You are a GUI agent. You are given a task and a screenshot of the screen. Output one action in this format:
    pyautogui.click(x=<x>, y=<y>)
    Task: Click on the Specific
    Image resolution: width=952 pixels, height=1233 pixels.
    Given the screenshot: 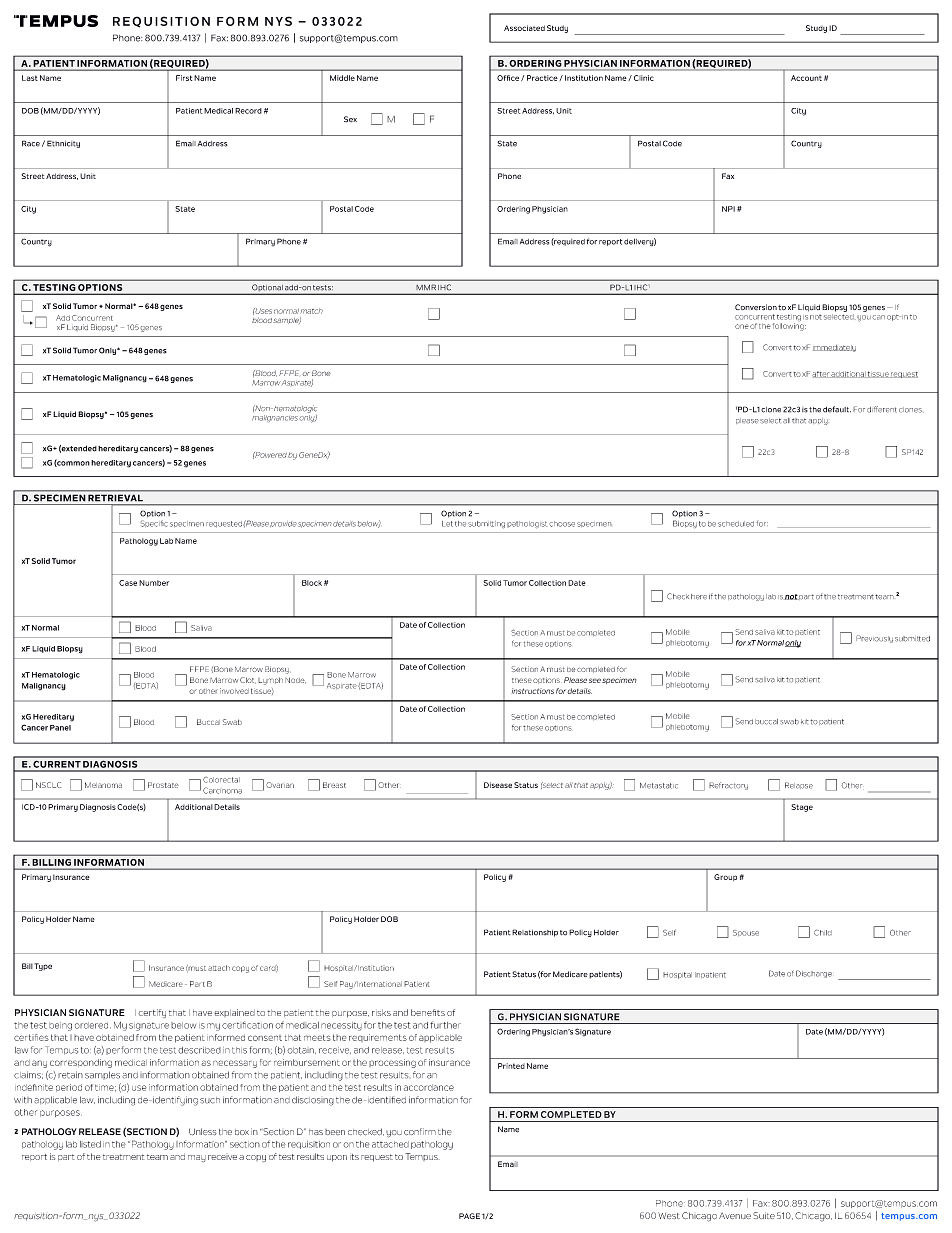 What is the action you would take?
    pyautogui.click(x=154, y=523)
